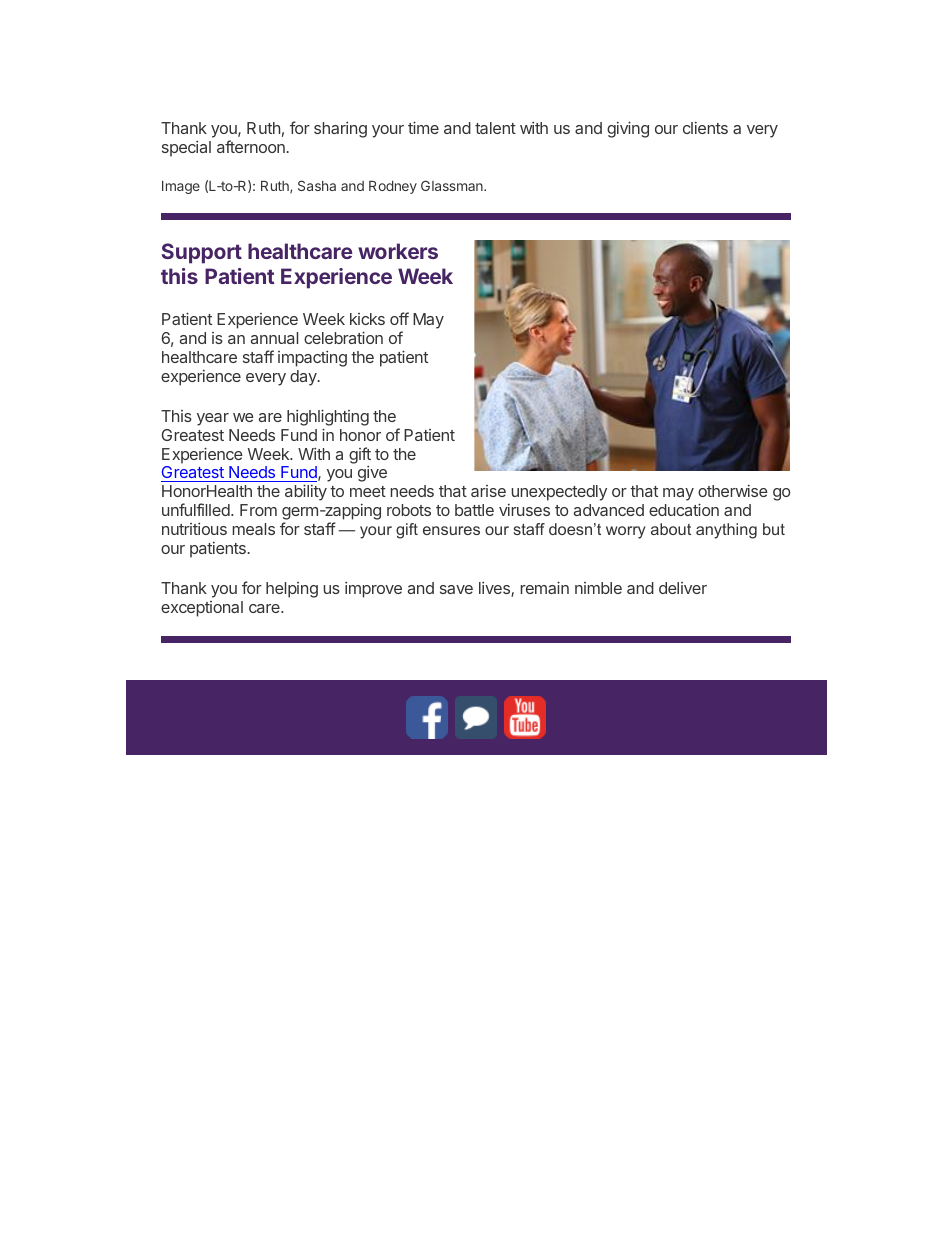 This screenshot has height=1233, width=952. I want to click on off, so click(399, 318).
